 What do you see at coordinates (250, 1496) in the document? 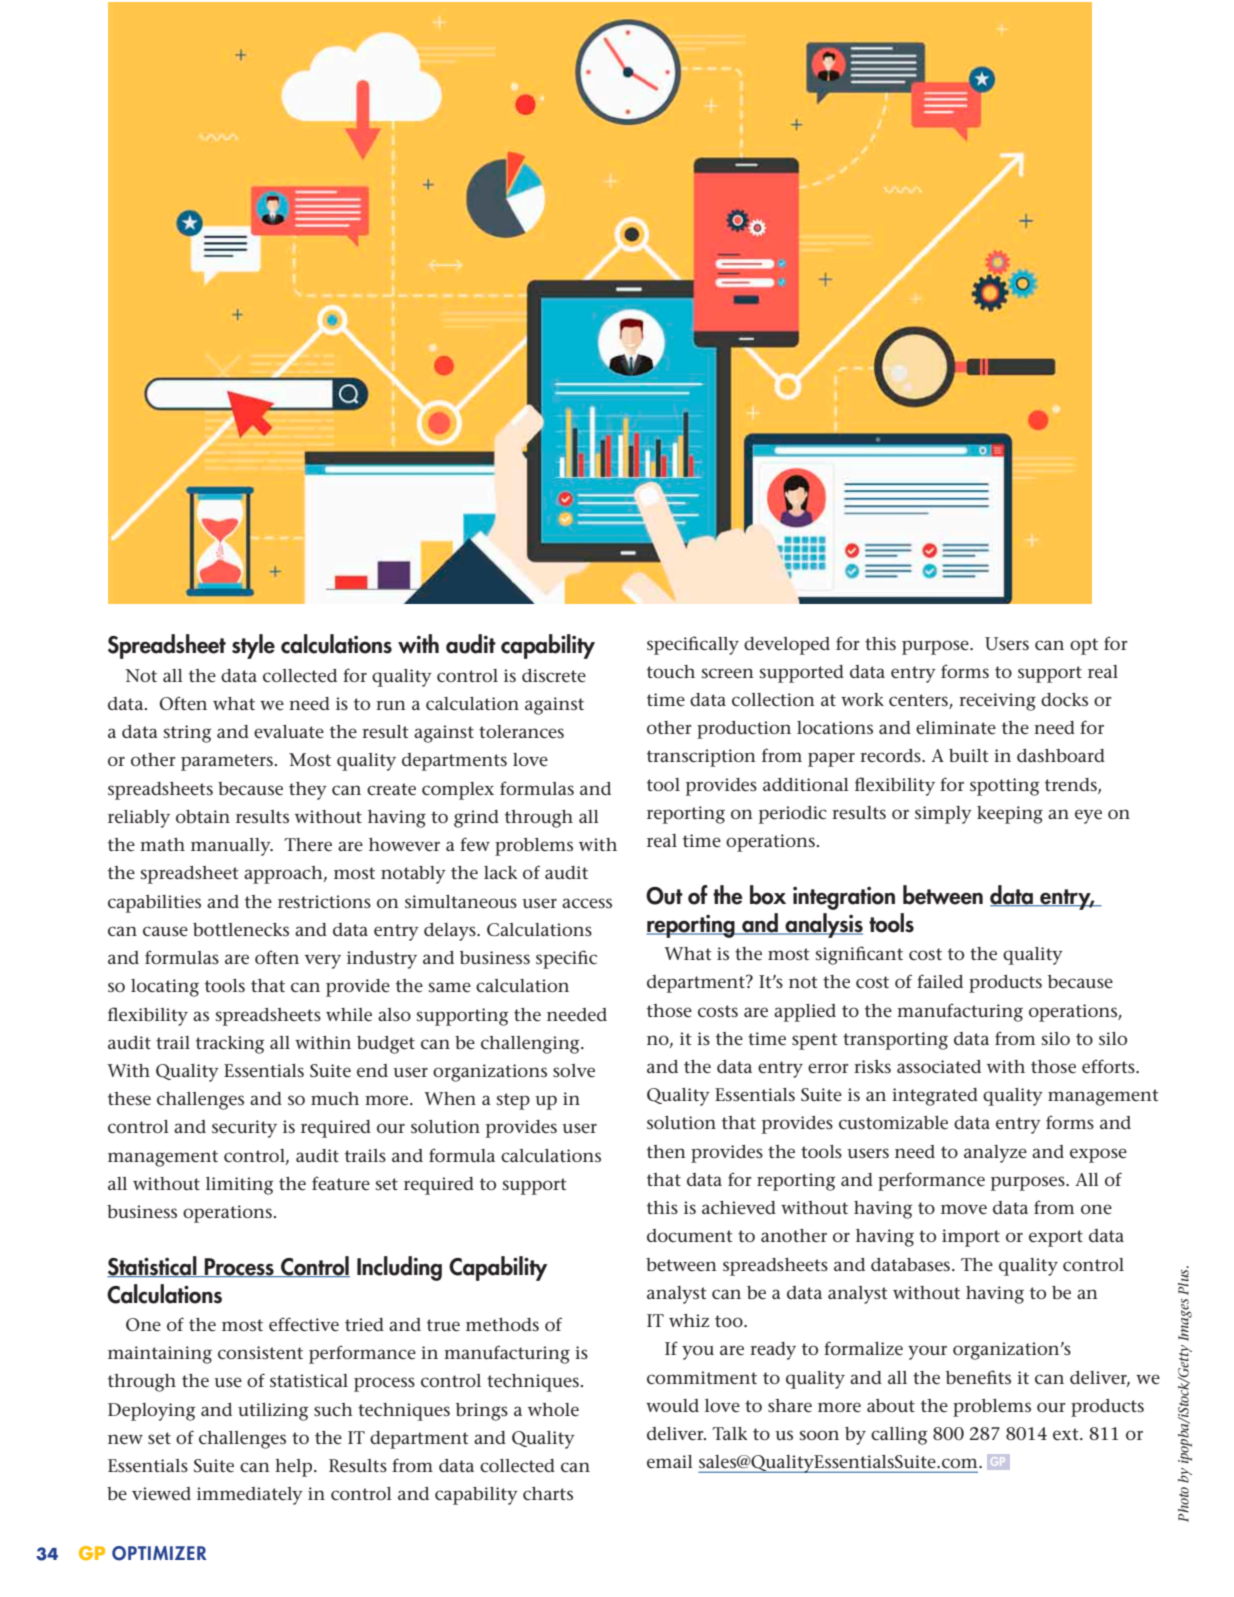
I see `immediately` at bounding box center [250, 1496].
